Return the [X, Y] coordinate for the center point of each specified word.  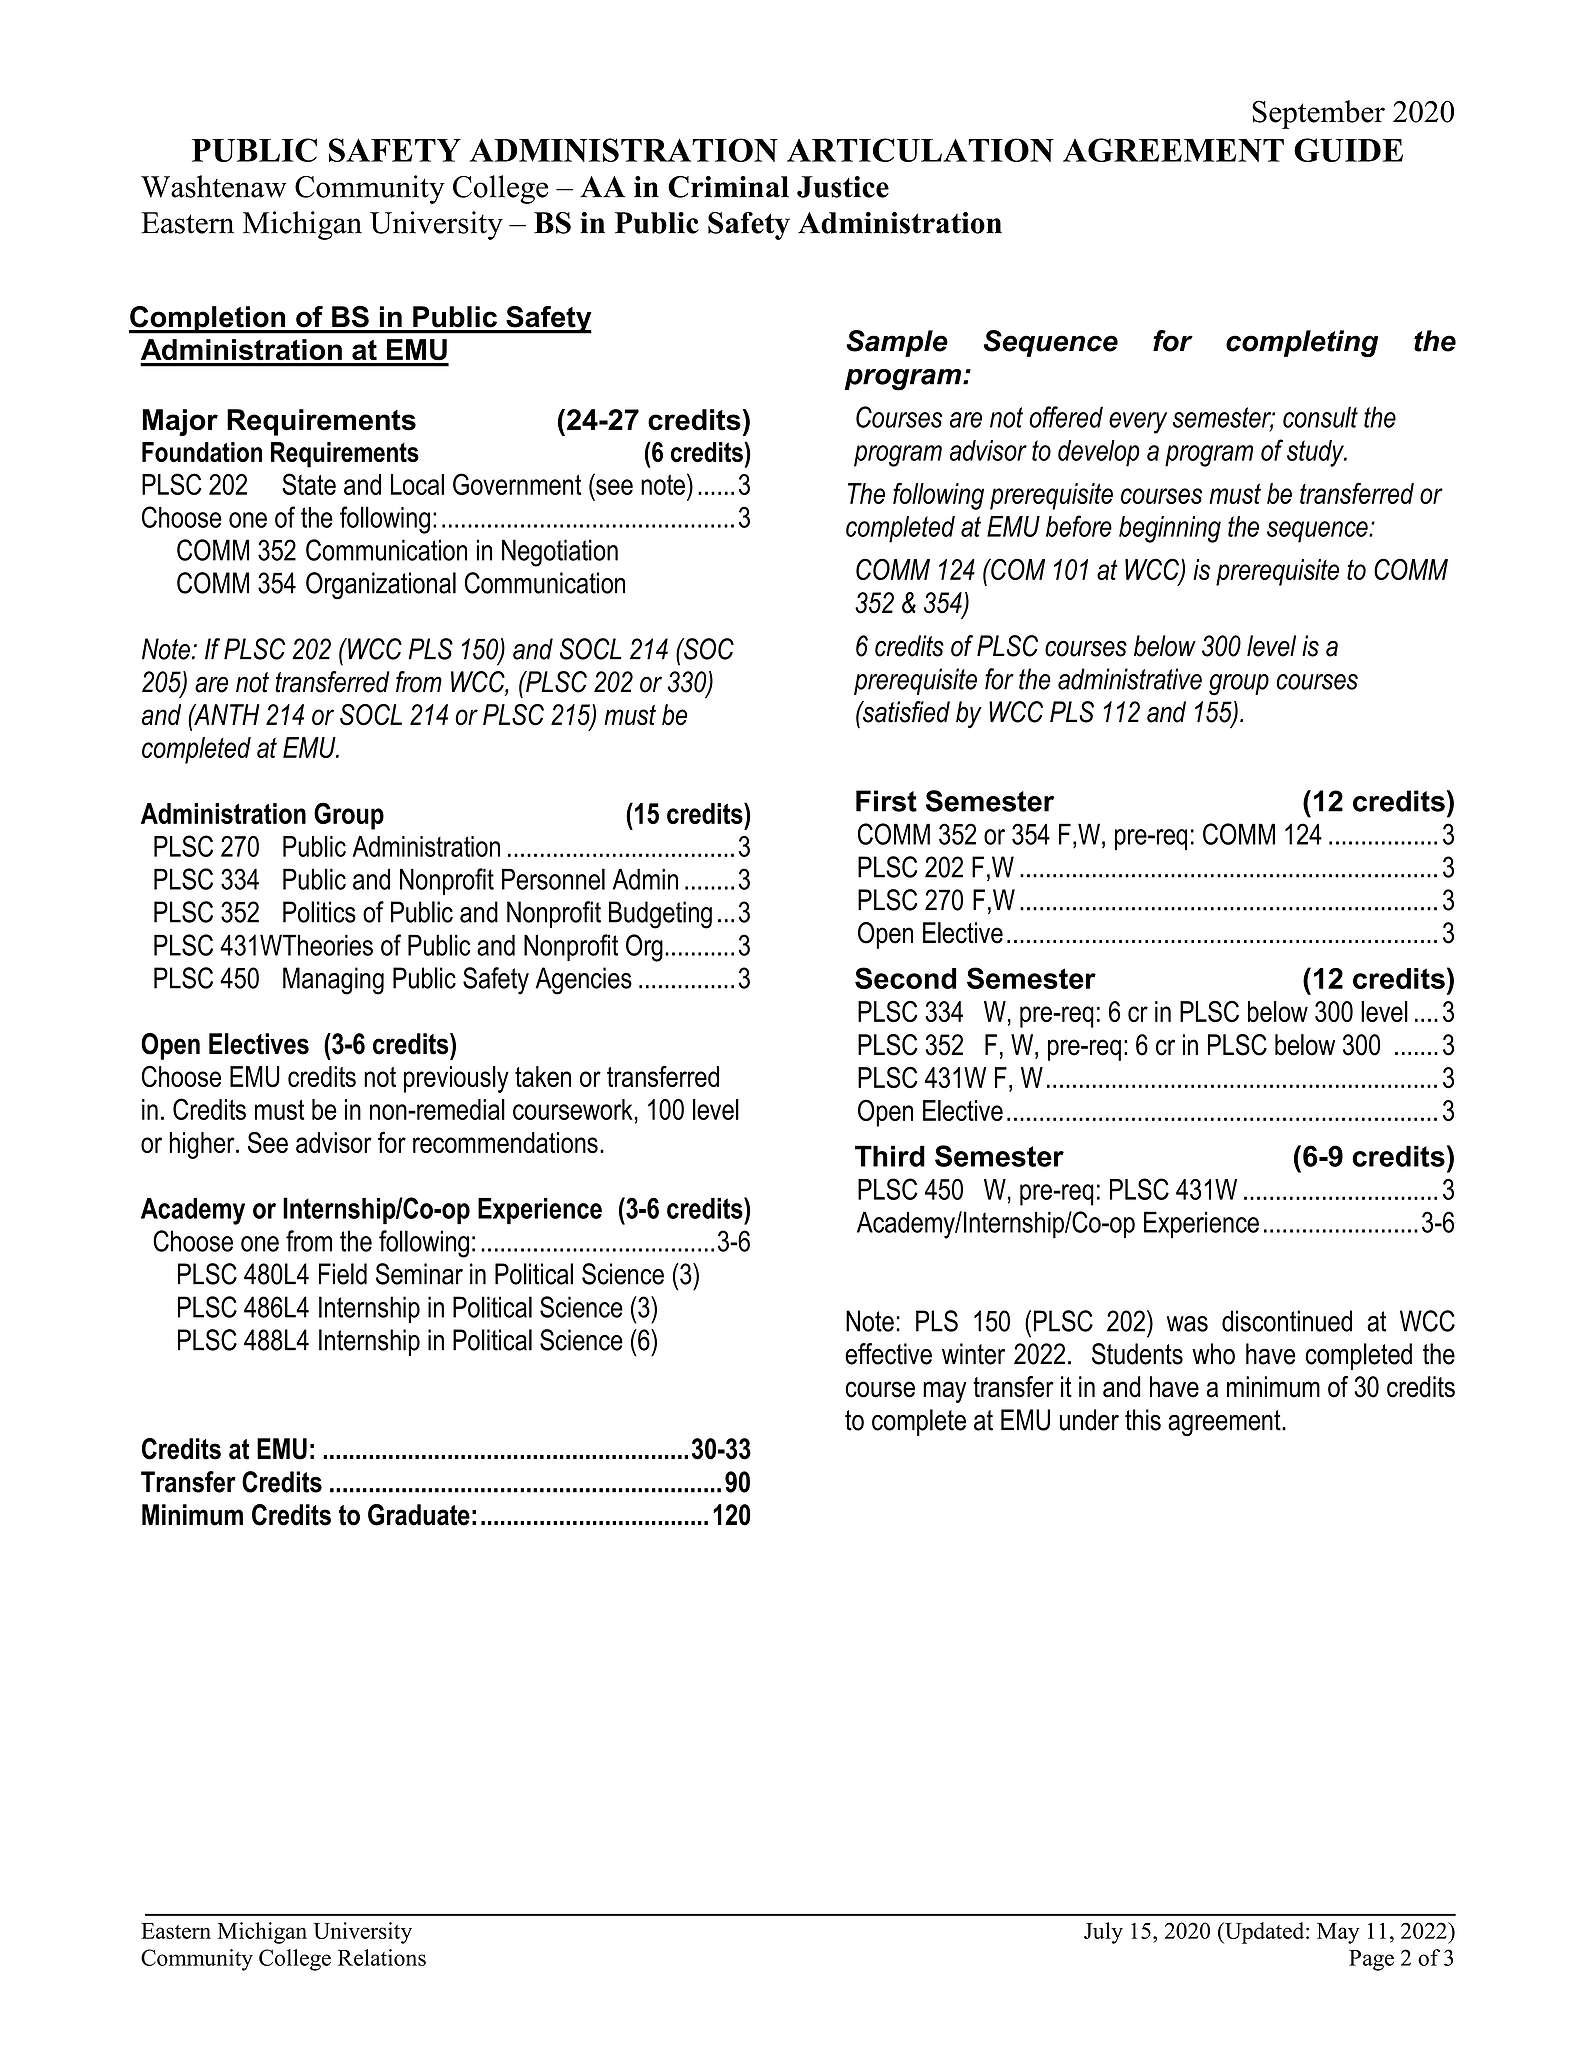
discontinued [1287, 1321]
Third [890, 1156]
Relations [382, 1957]
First [886, 801]
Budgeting [660, 915]
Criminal [728, 187]
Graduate [419, 1515]
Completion [208, 320]
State [309, 484]
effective [888, 1354]
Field [343, 1274]
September [1318, 114]
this [1143, 1420]
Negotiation [560, 553]
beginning [1170, 529]
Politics [319, 912]
